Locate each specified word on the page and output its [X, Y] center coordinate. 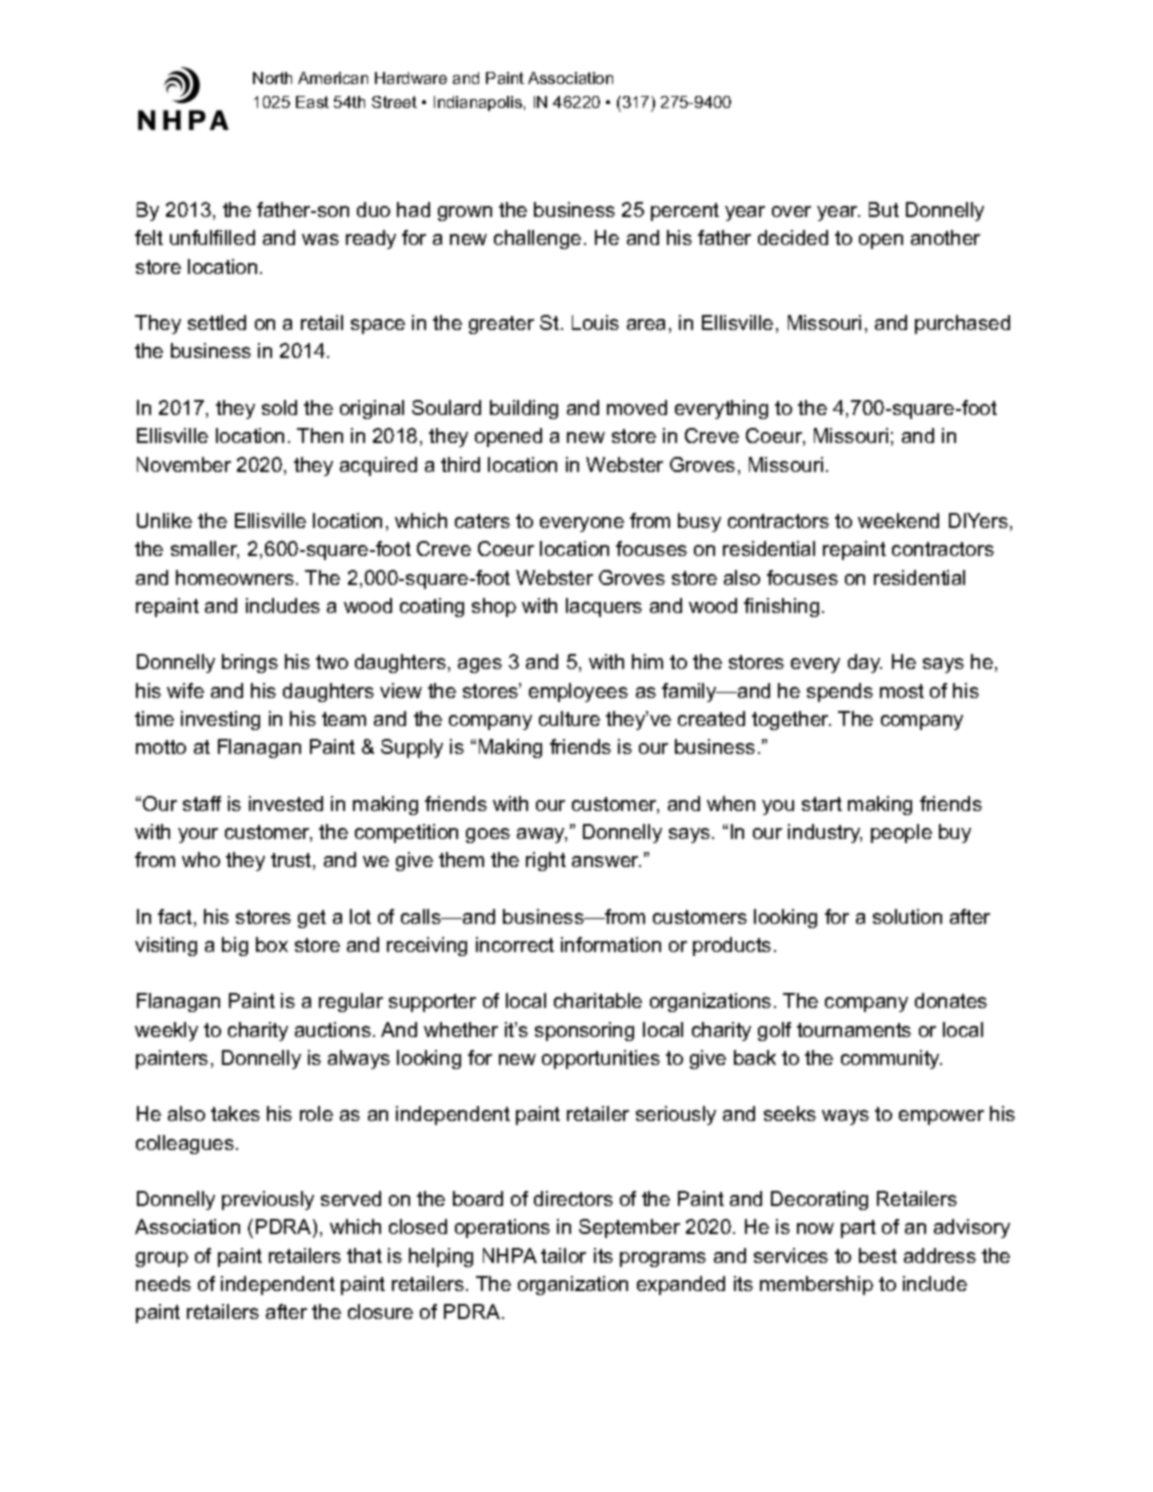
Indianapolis [478, 103]
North [272, 78]
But [884, 209]
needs [163, 1283]
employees [578, 692]
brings [250, 663]
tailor [563, 1255]
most [902, 691]
